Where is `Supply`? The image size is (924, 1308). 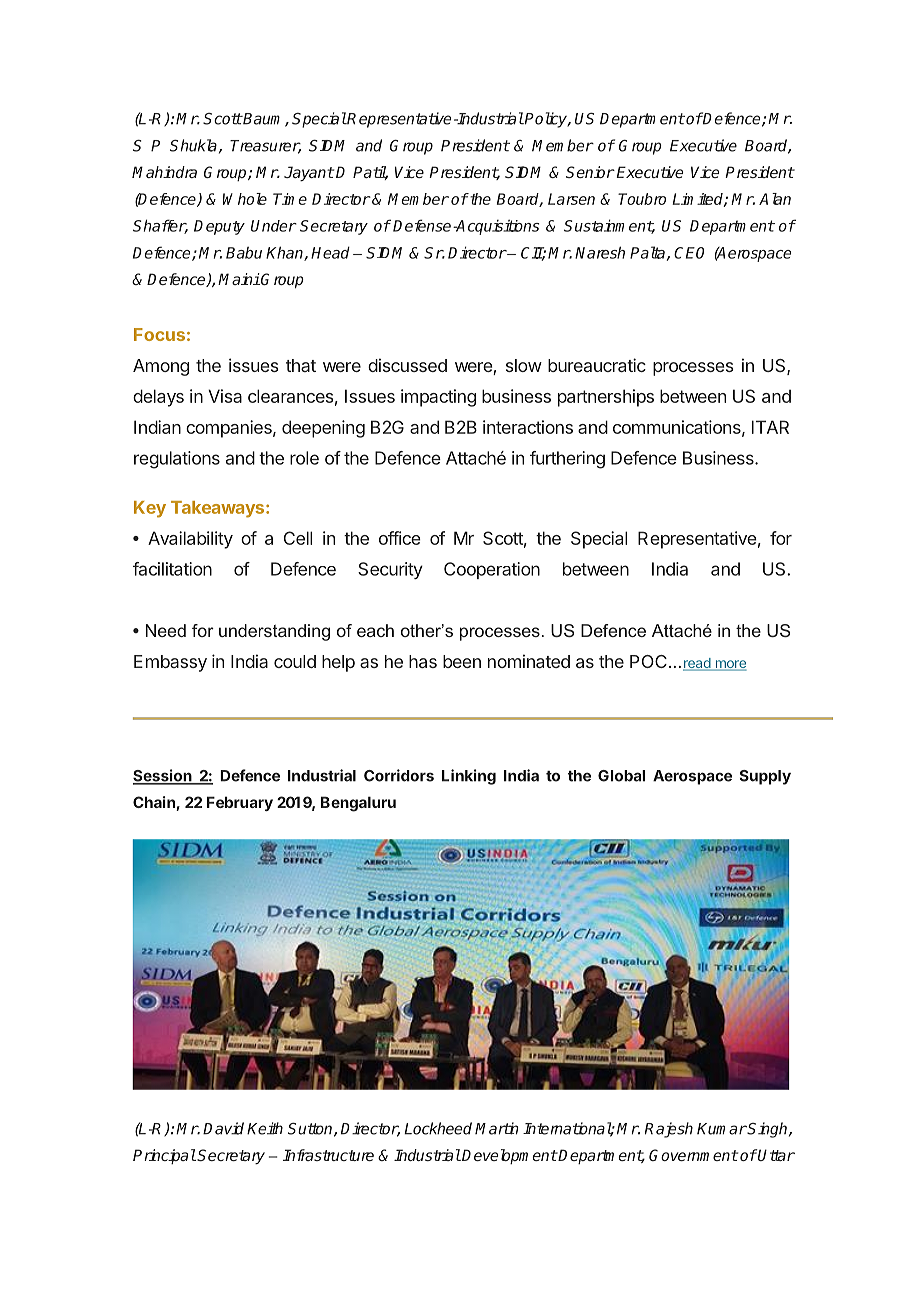
Supply is located at coordinates (765, 777).
